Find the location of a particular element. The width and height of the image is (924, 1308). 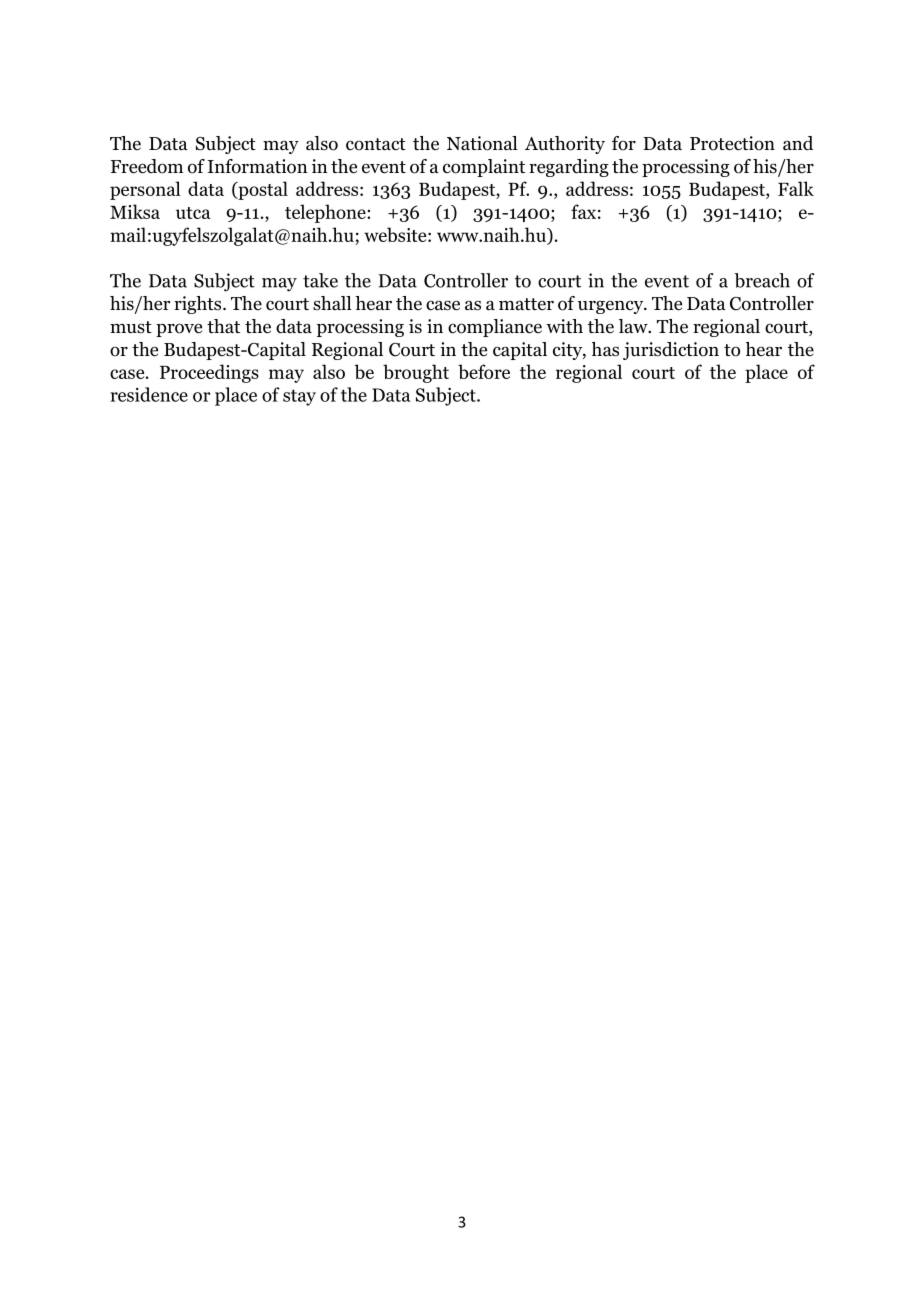

residence is located at coordinates (149, 394).
